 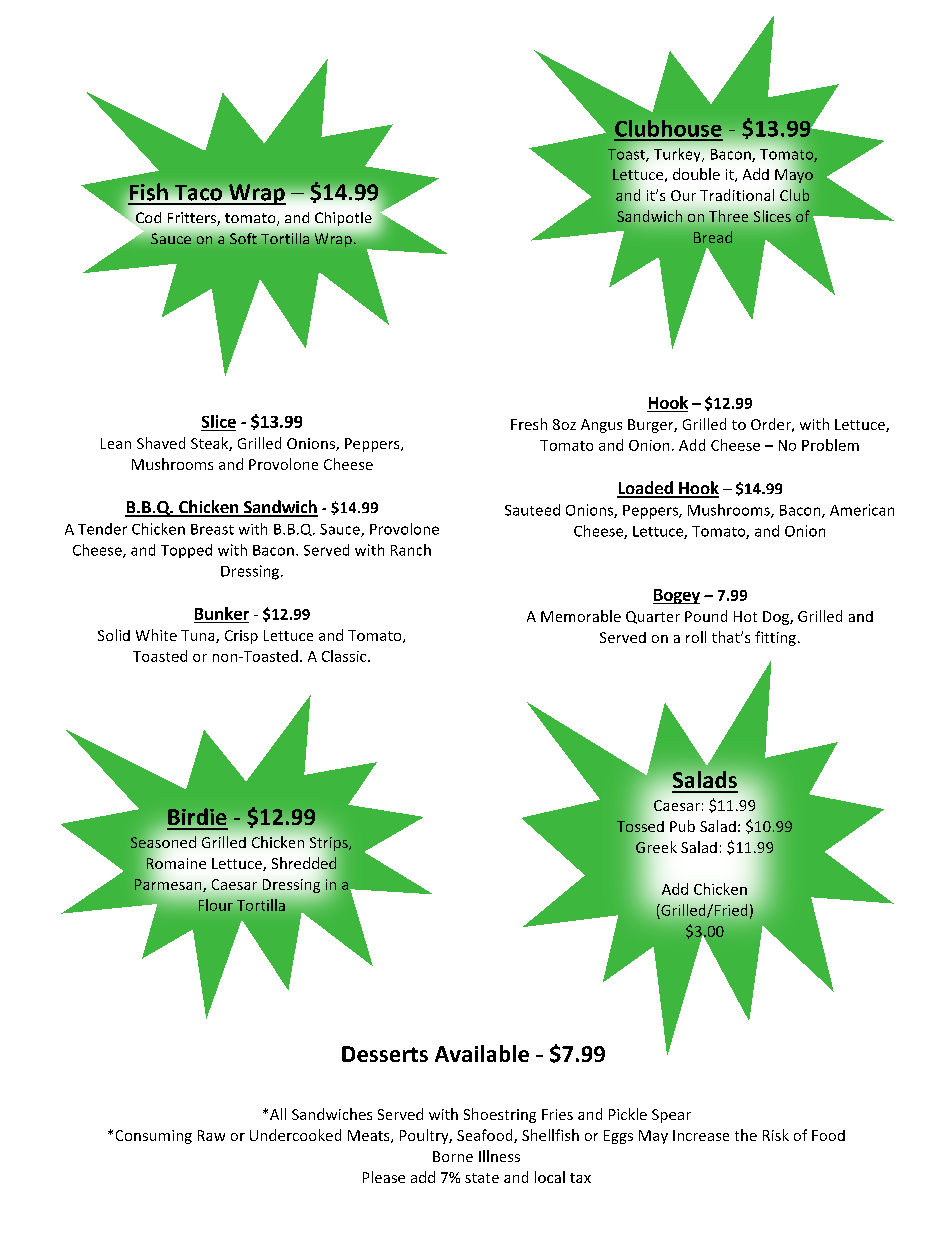 I want to click on Sauteed, so click(x=532, y=510).
